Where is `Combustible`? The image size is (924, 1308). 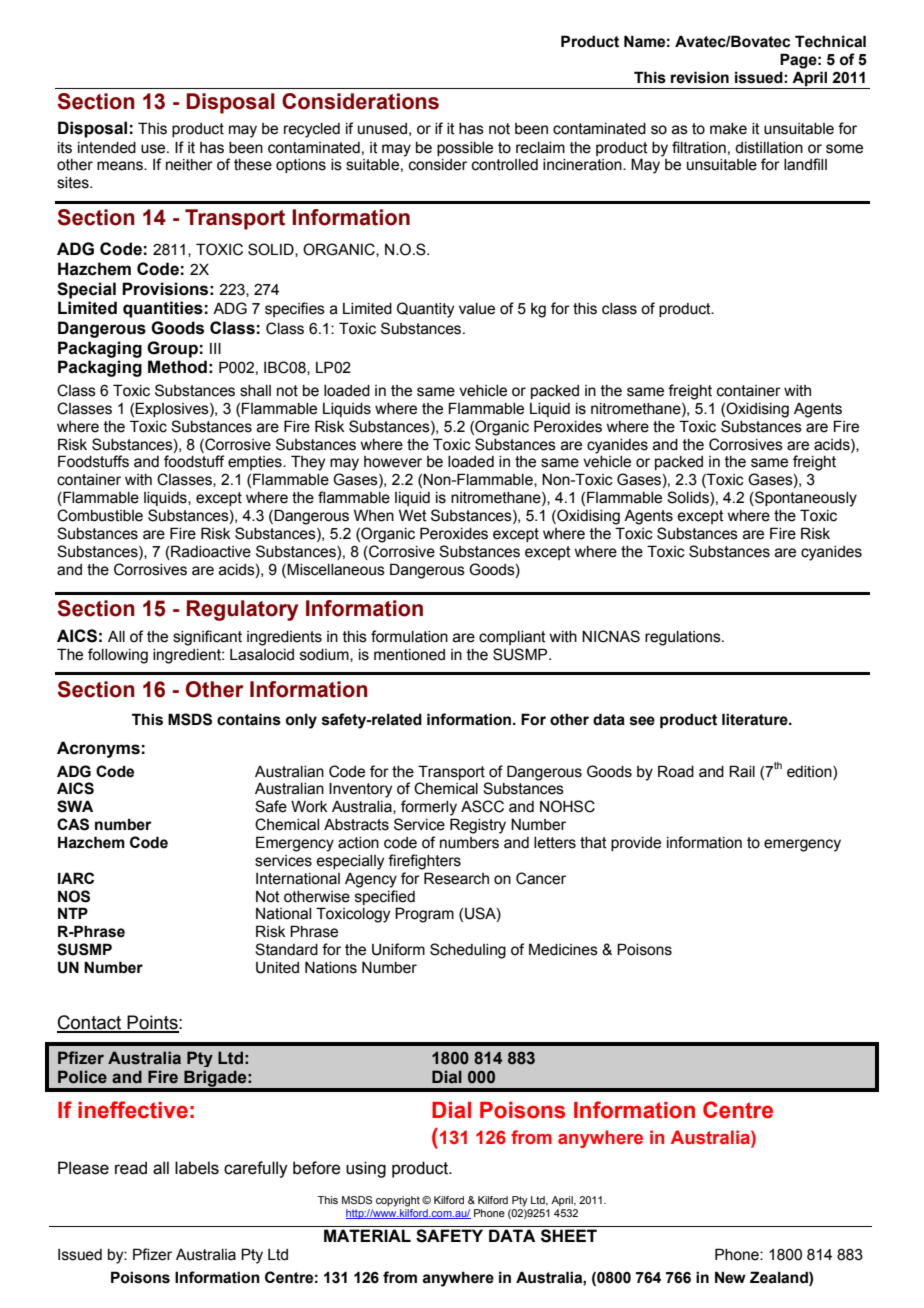 Combustible is located at coordinates (100, 515).
